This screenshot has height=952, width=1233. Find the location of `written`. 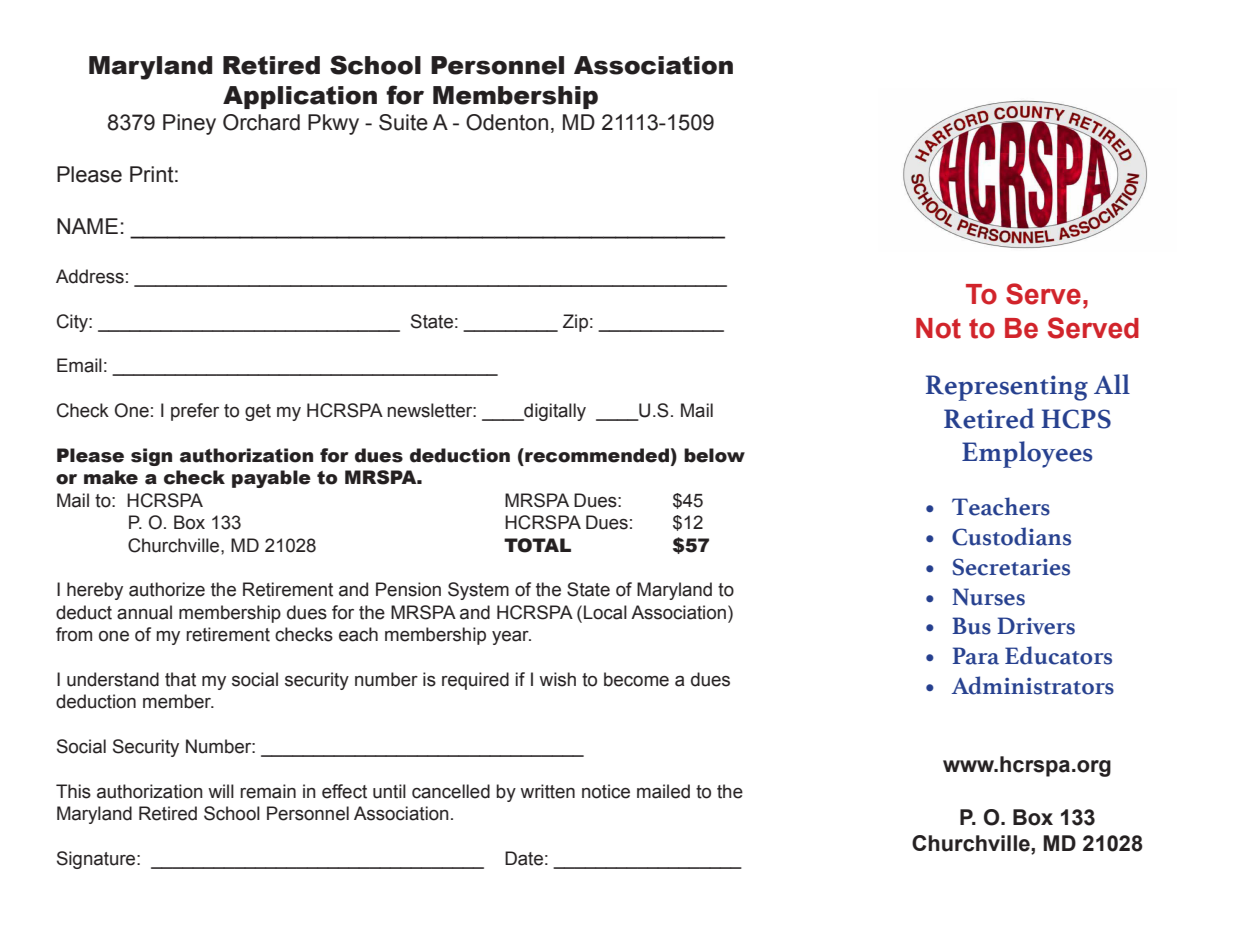

written is located at coordinates (547, 791).
